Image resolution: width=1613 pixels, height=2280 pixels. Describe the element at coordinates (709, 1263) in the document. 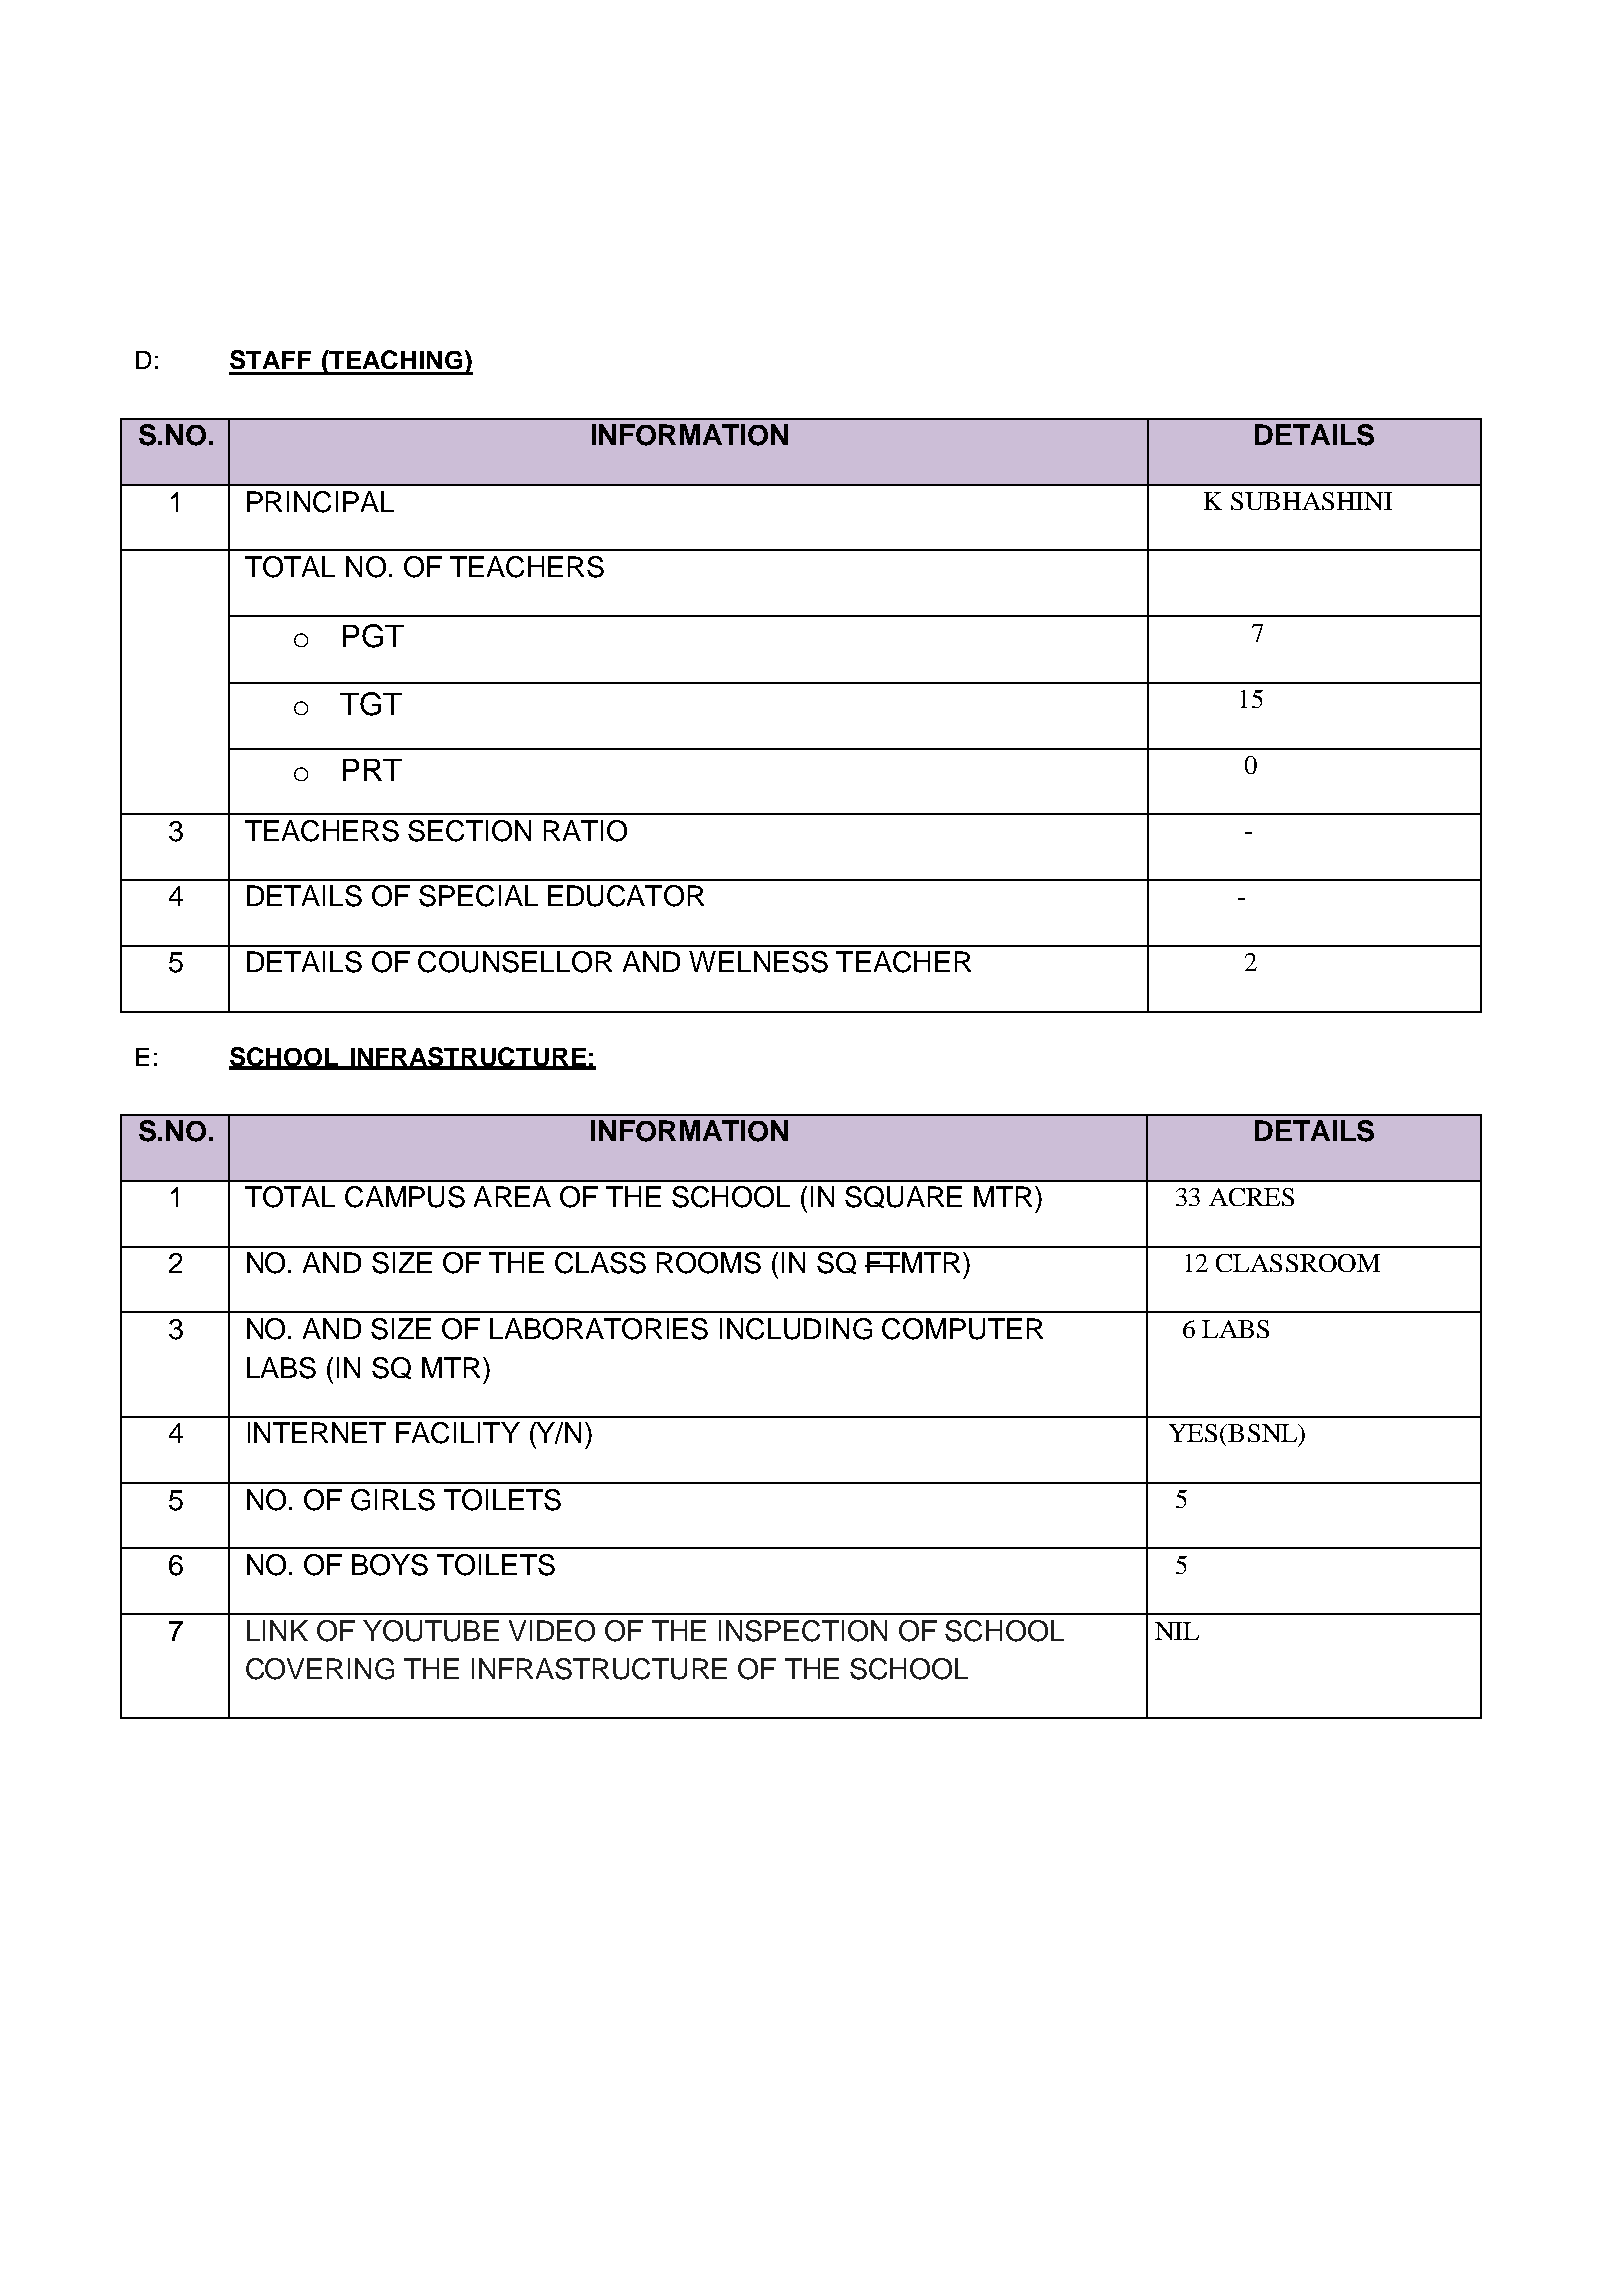

I see `ROOMS` at that location.
